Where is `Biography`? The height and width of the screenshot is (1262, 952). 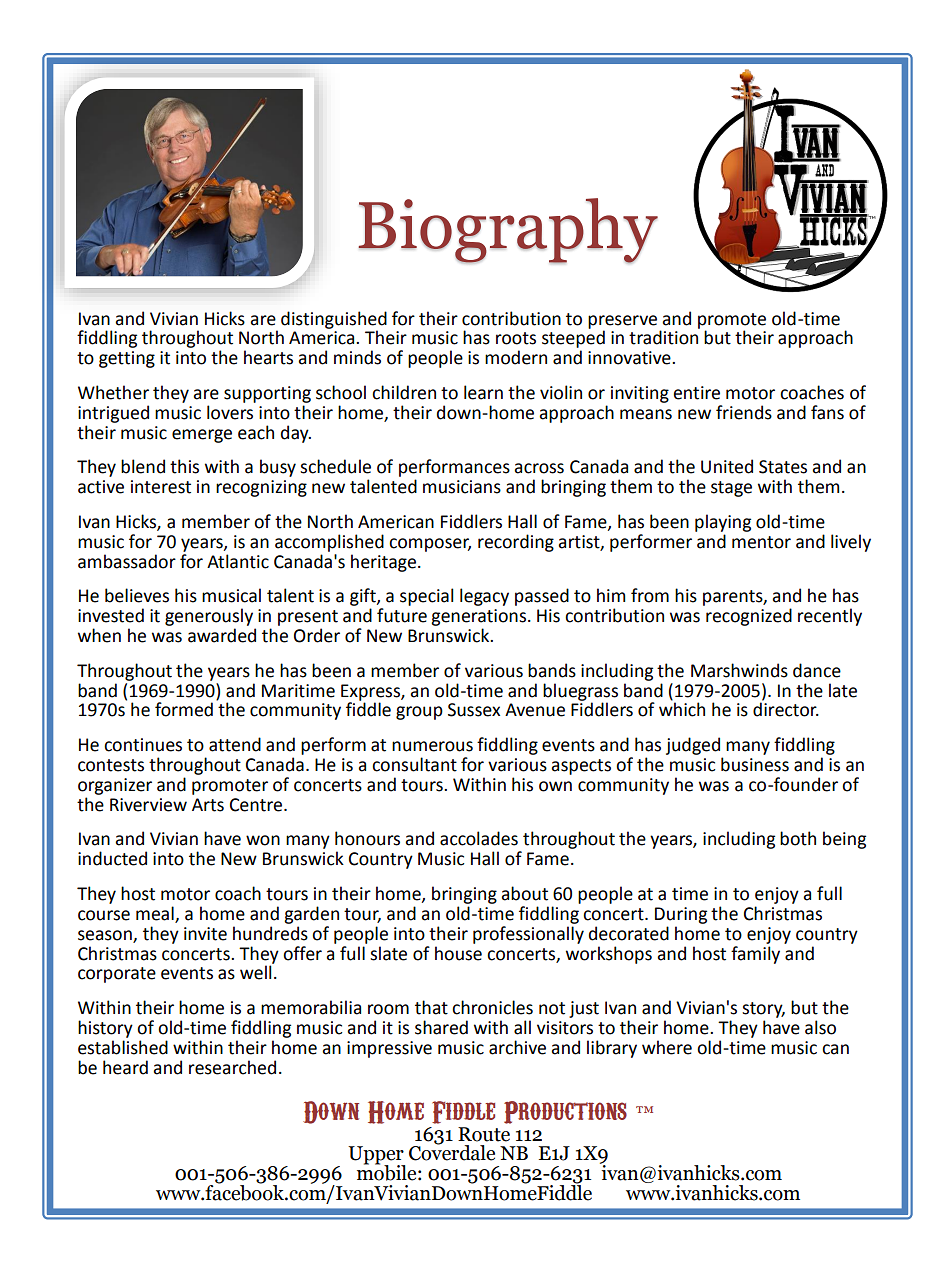 Biography is located at coordinates (508, 231).
